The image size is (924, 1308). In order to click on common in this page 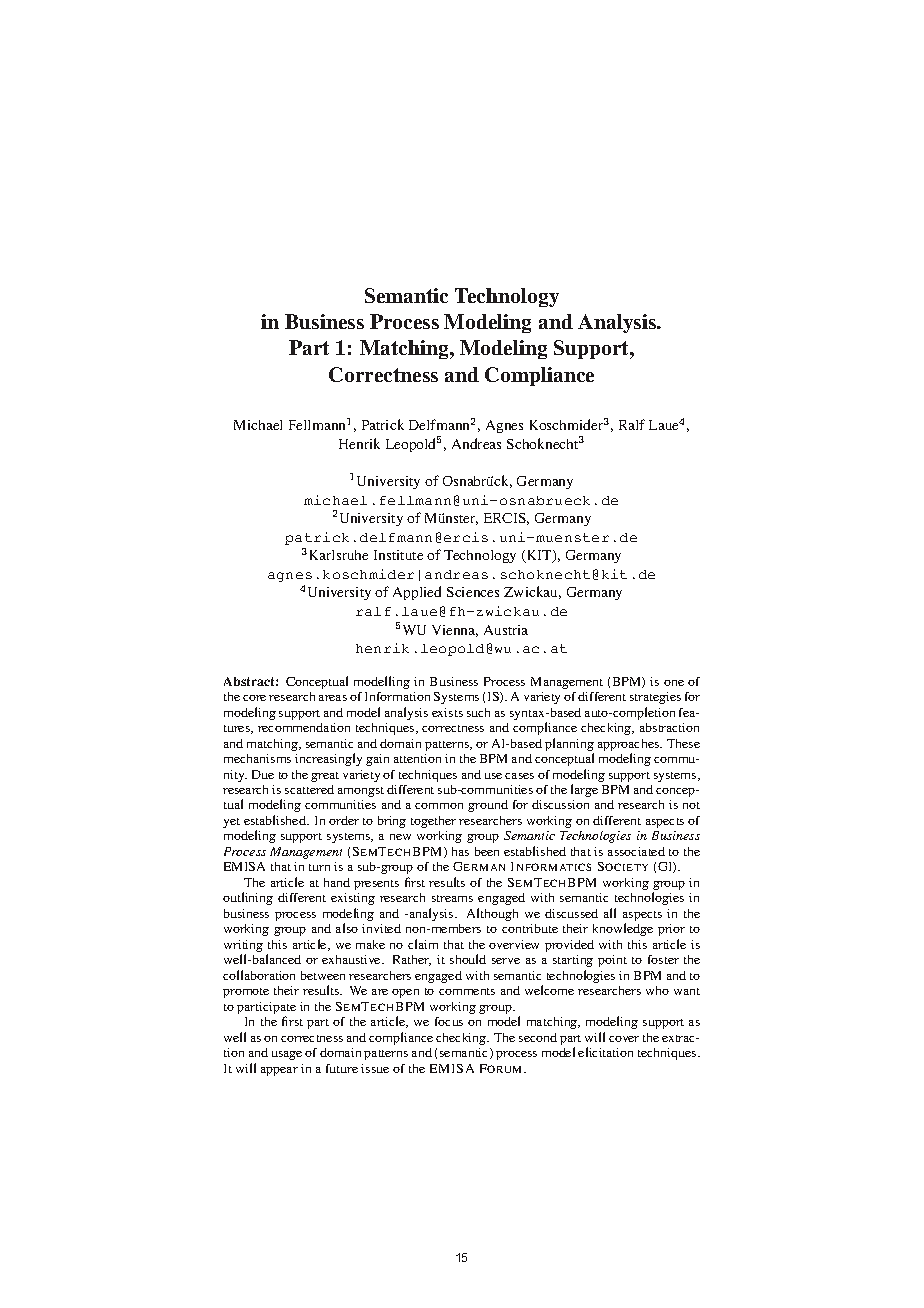, I will do `click(439, 806)`.
